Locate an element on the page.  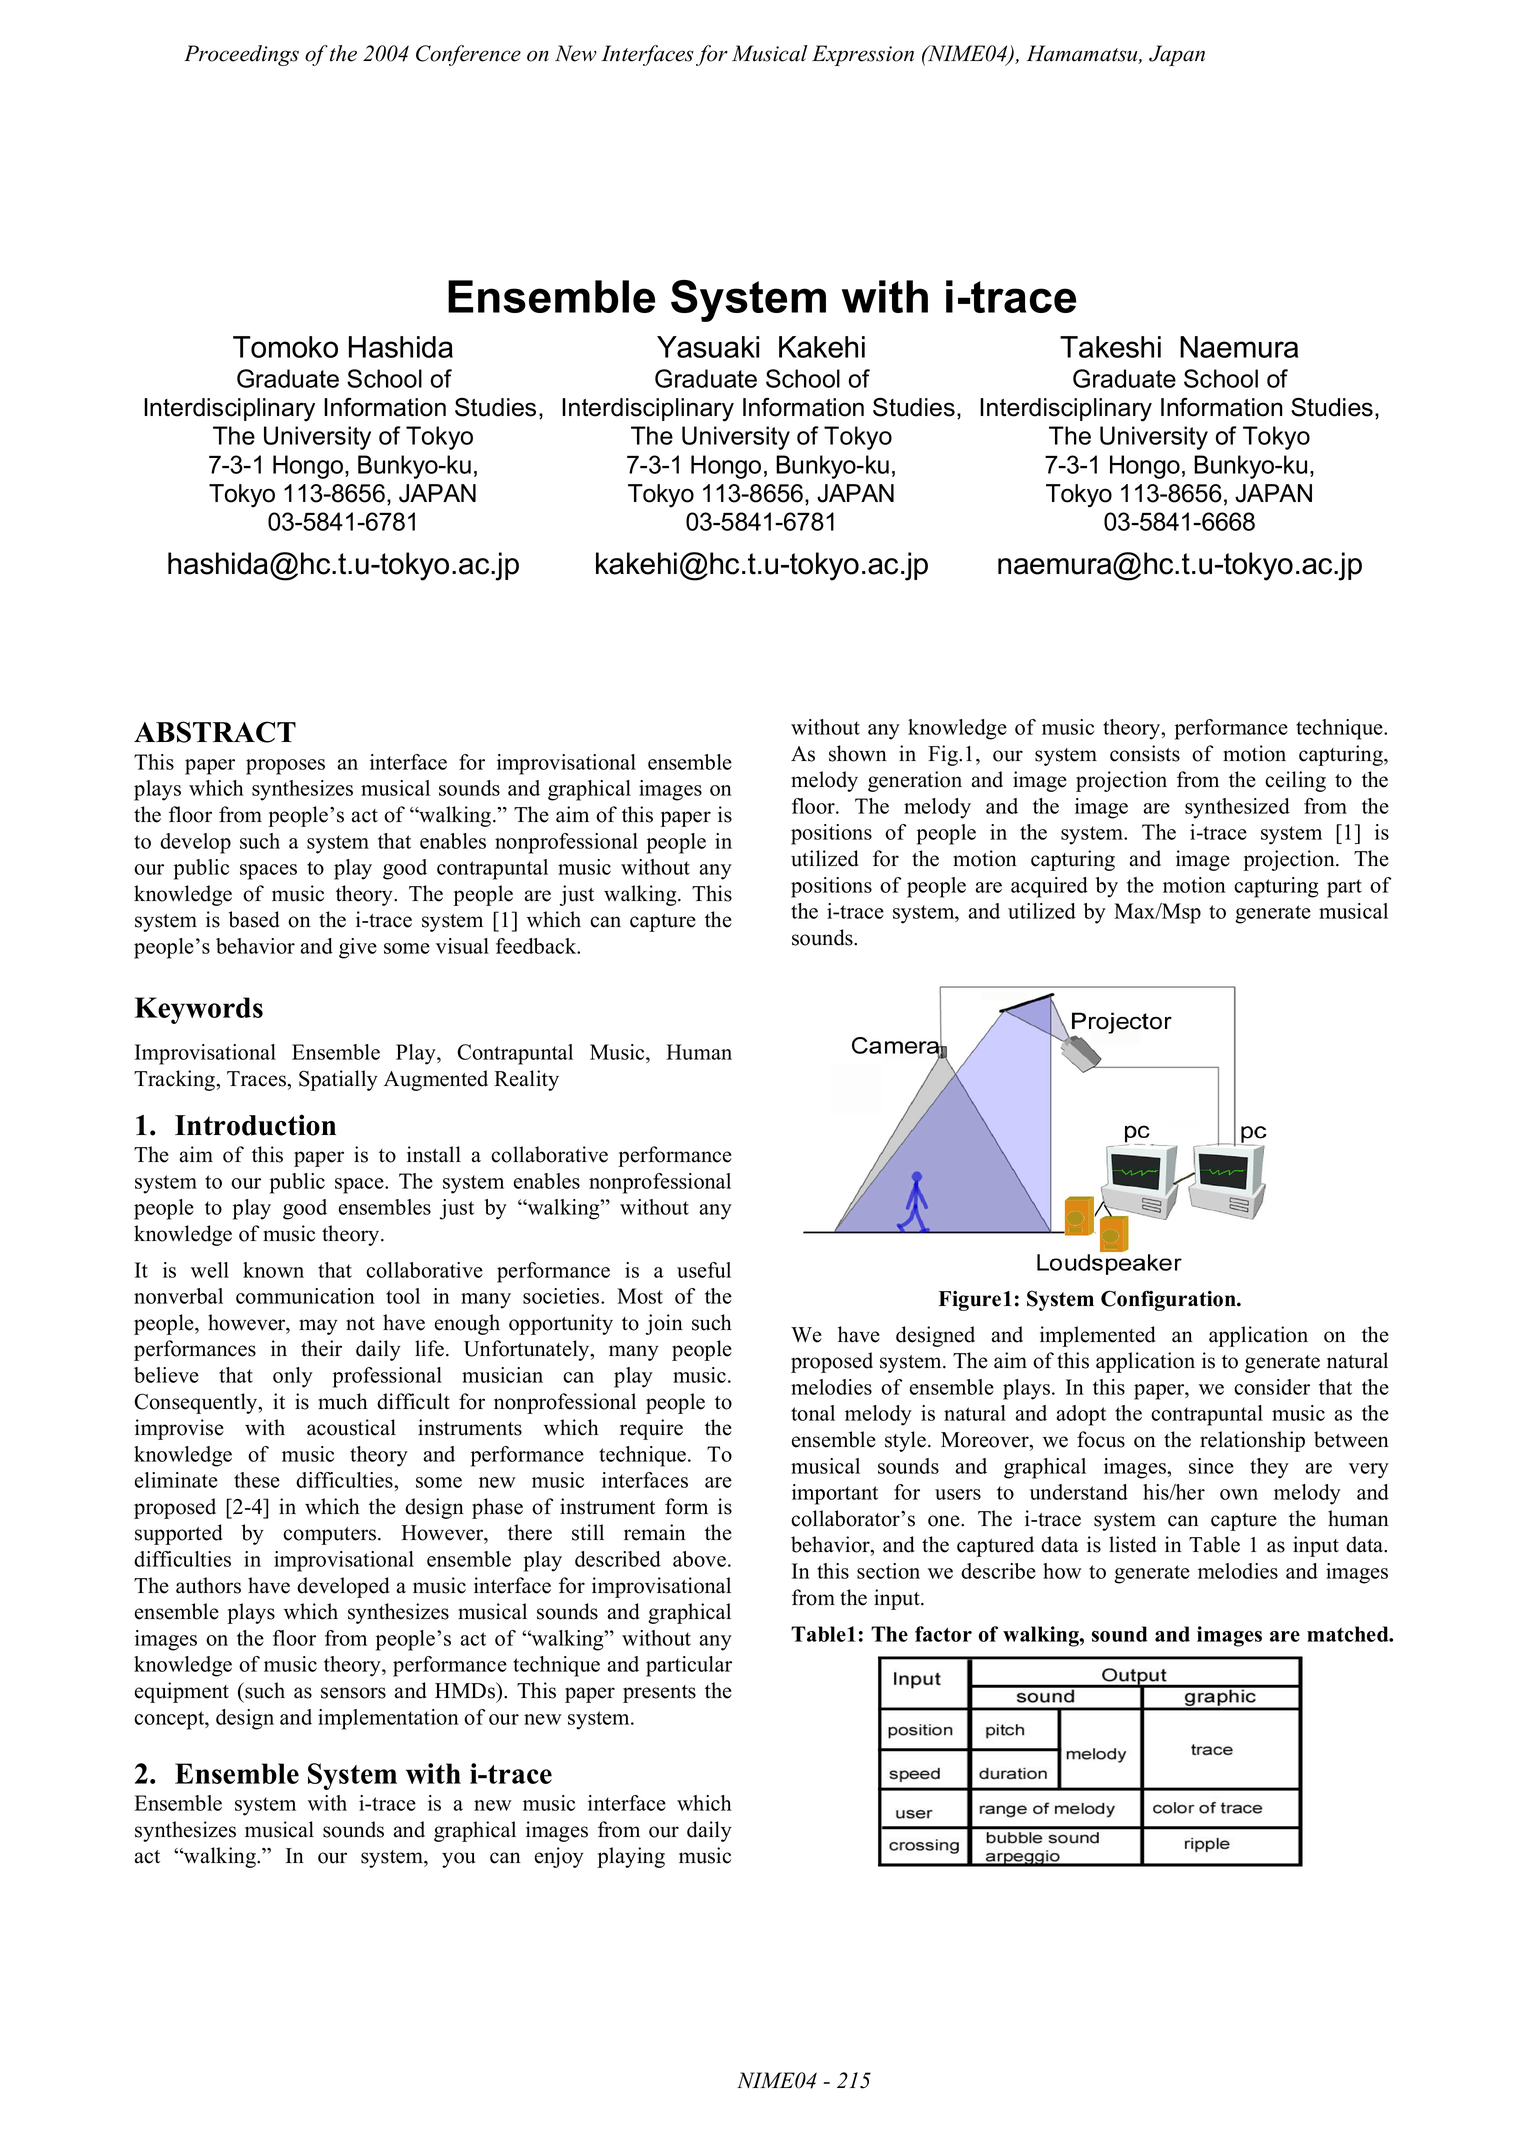
Tomoko is located at coordinates (285, 347).
